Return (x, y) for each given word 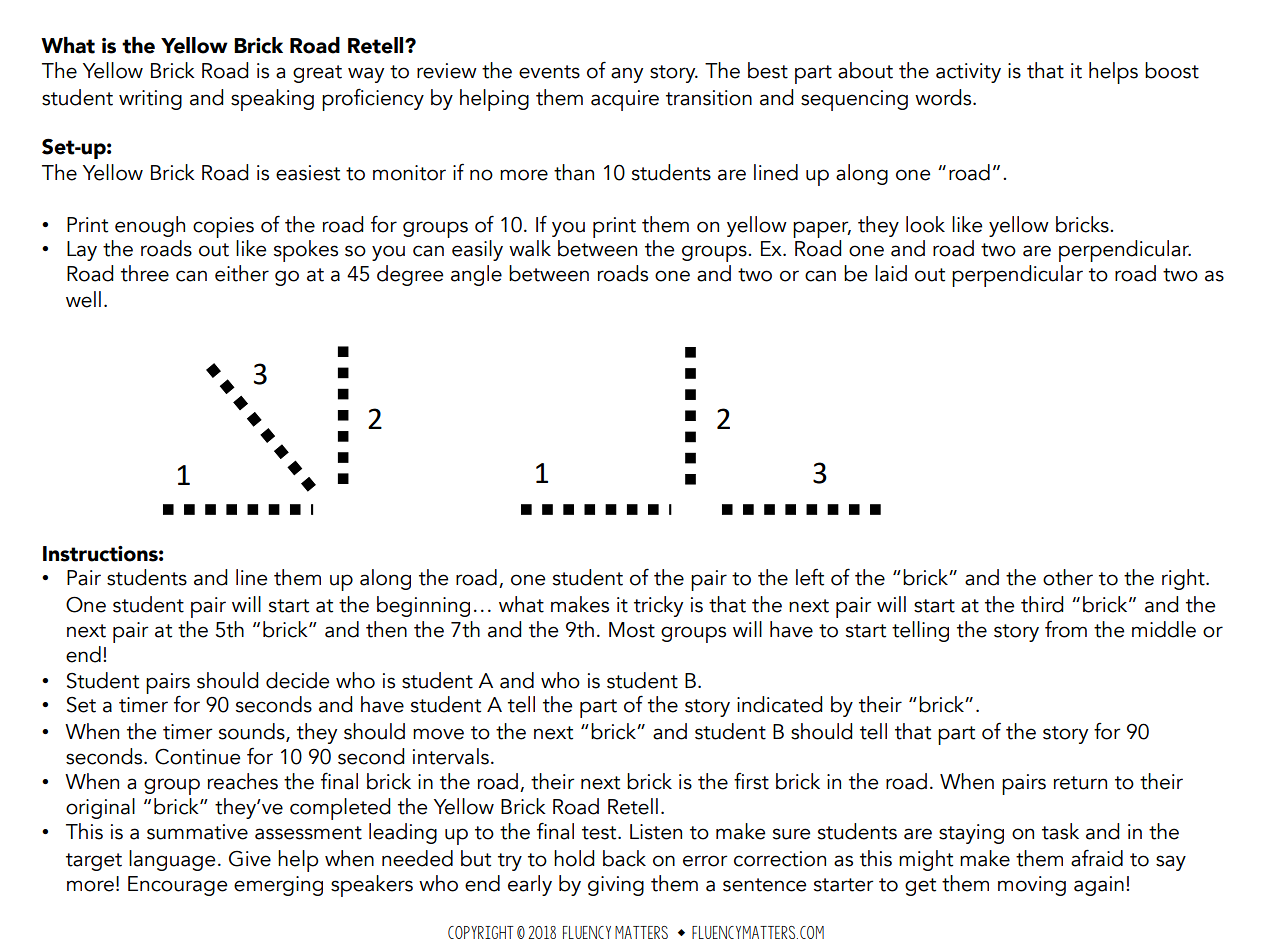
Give (250, 858)
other (1068, 577)
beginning (423, 606)
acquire (625, 100)
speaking (272, 100)
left (810, 577)
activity (968, 73)
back (624, 858)
